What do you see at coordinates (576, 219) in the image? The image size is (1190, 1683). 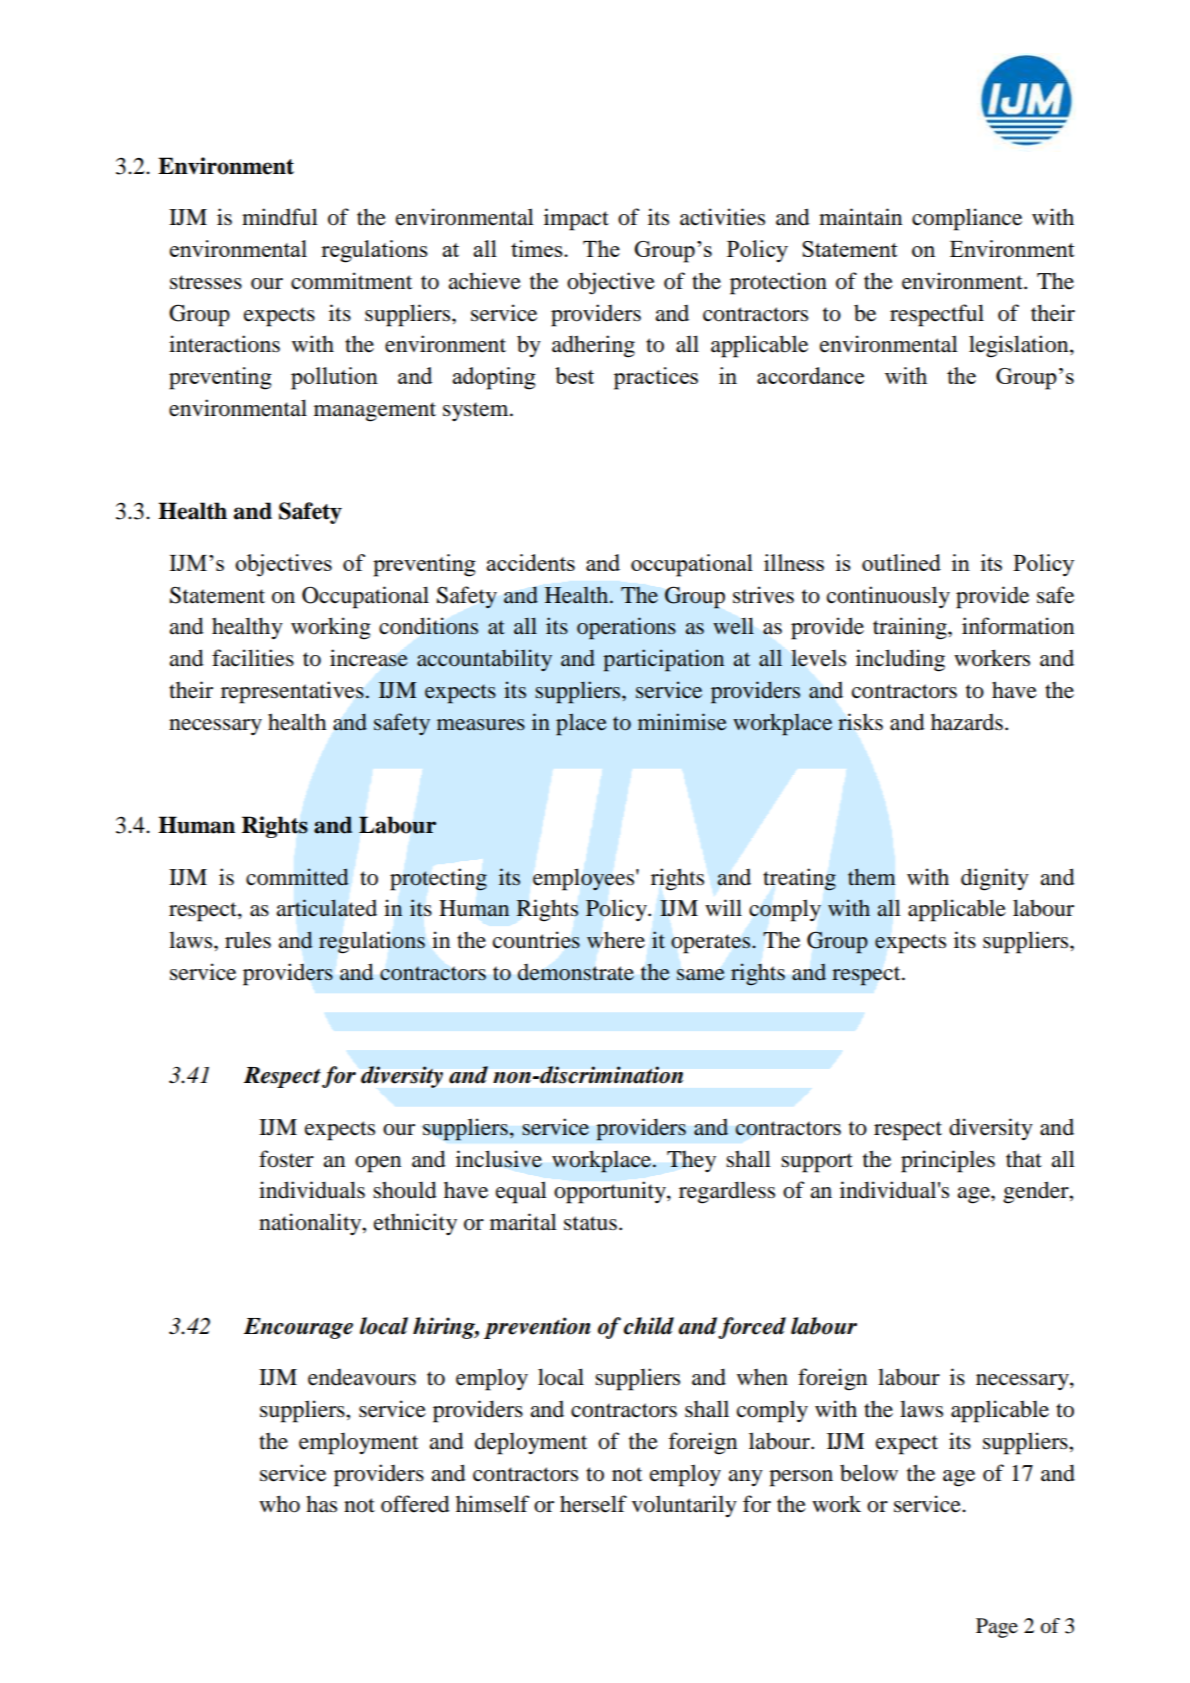 I see `impact` at bounding box center [576, 219].
